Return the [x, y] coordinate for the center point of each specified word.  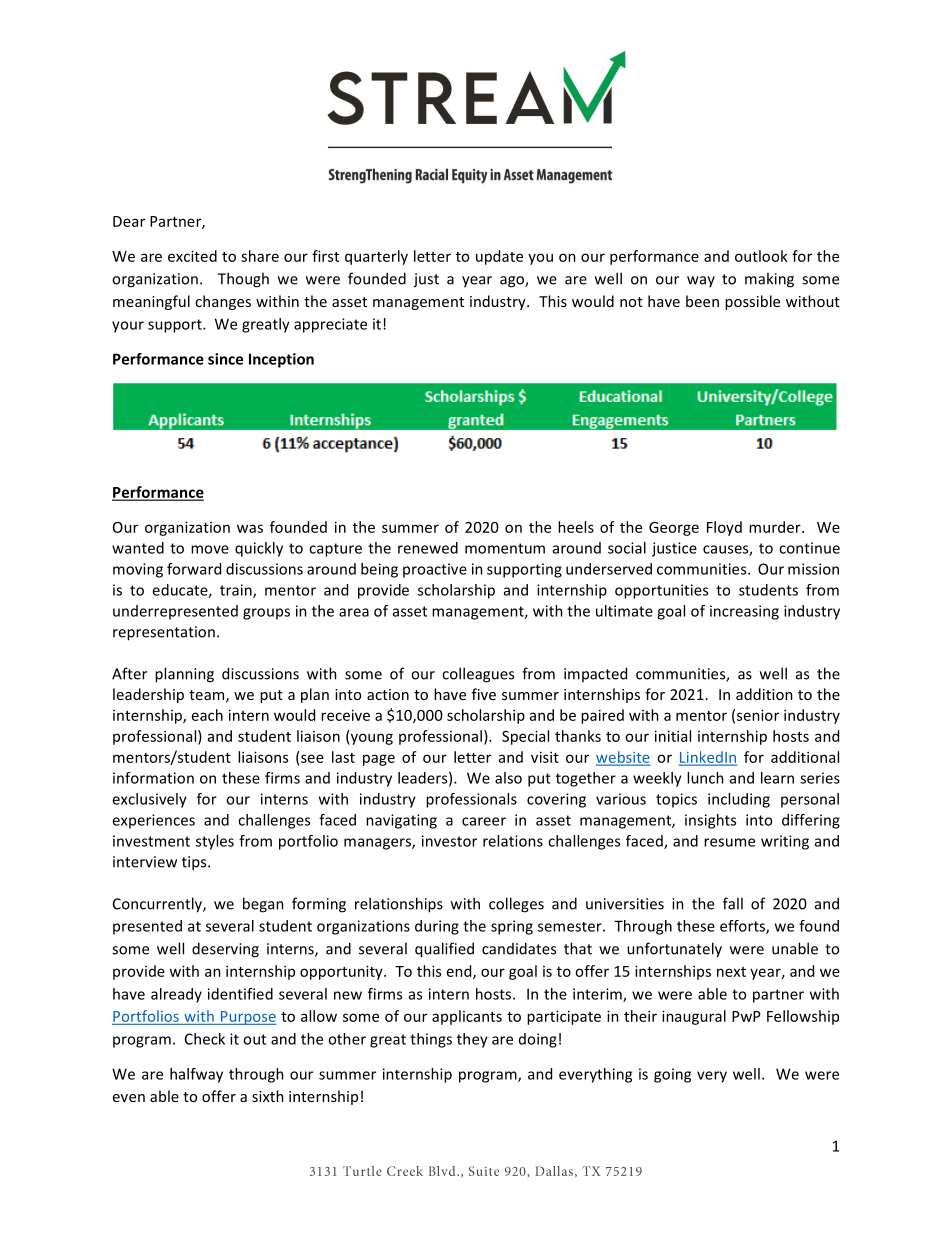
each [207, 715]
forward [194, 569]
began [263, 905]
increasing [744, 612]
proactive [435, 570]
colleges [516, 905]
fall [733, 903]
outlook [761, 256]
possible [752, 302]
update [499, 257]
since [225, 359]
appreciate [330, 325]
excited [192, 256]
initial [673, 736]
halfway [196, 1075]
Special [525, 737]
